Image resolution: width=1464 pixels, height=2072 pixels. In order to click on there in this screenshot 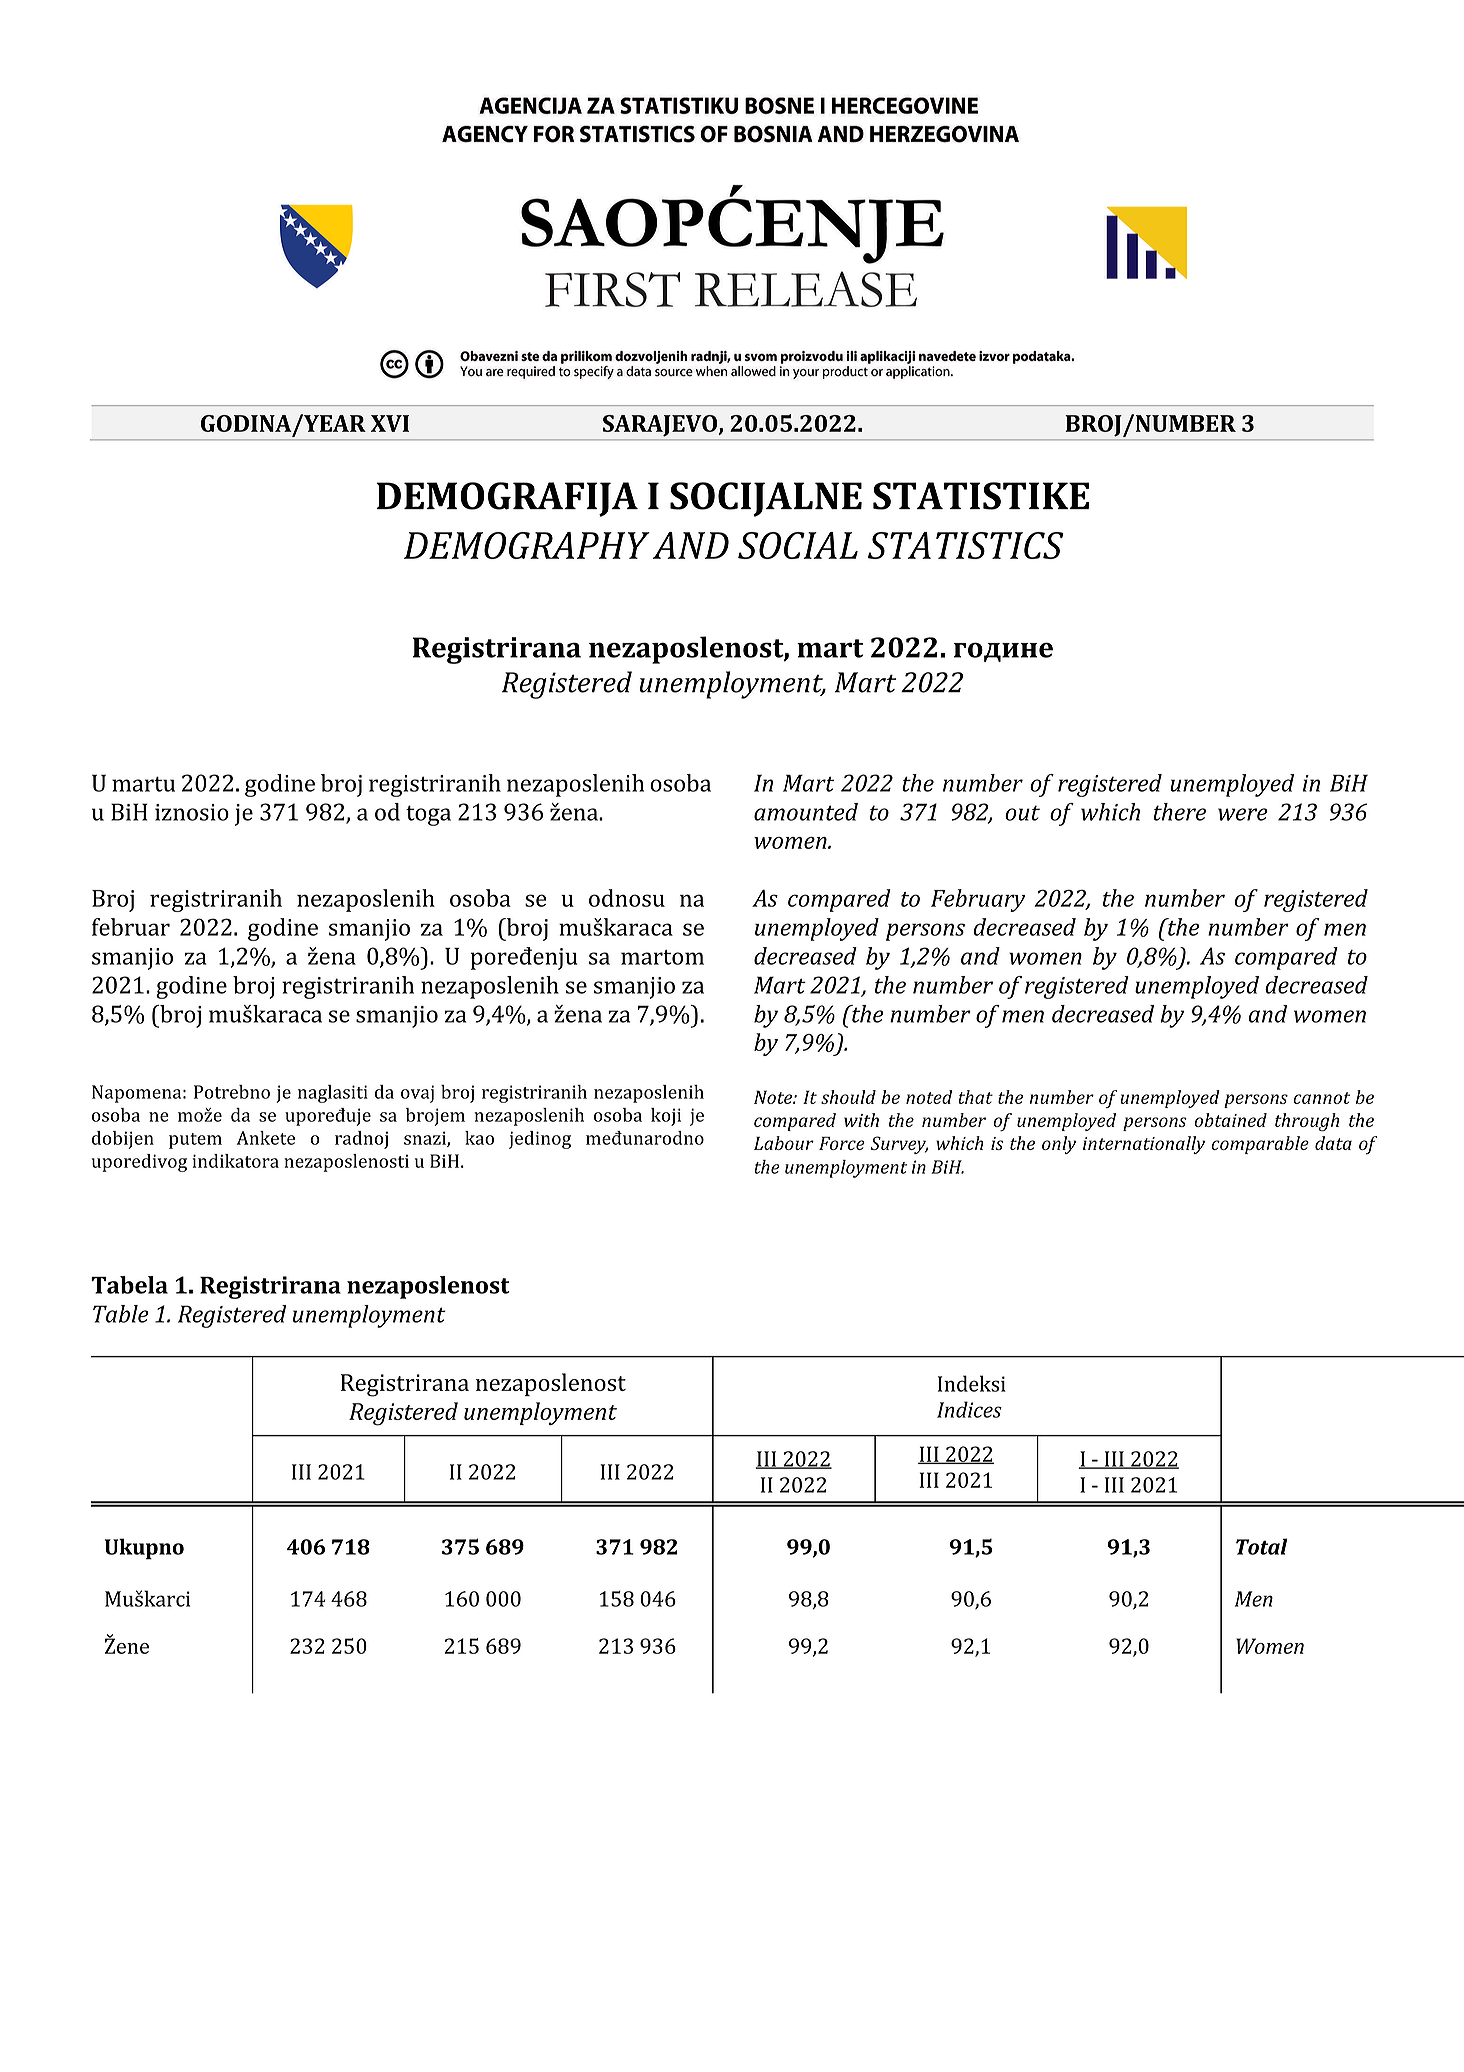, I will do `click(1180, 812)`.
